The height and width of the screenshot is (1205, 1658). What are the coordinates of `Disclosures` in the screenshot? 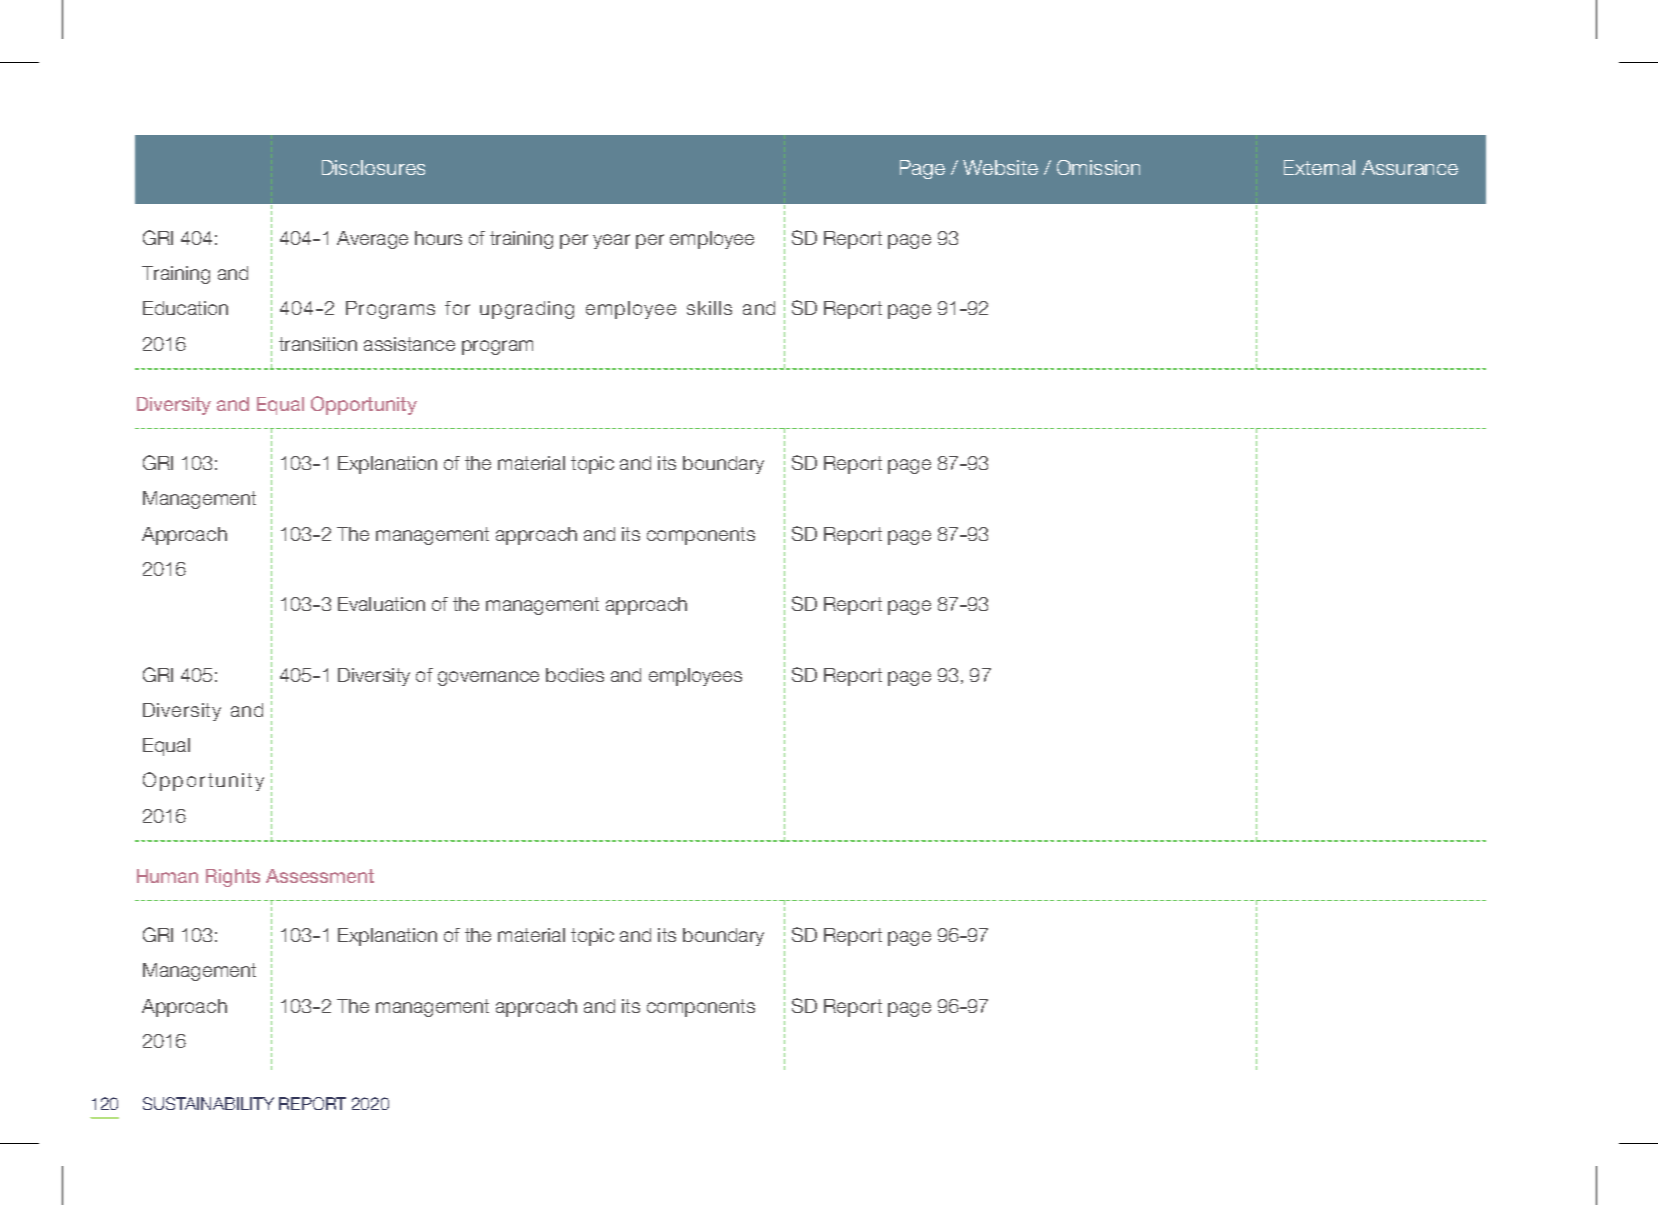 It's located at (373, 167).
